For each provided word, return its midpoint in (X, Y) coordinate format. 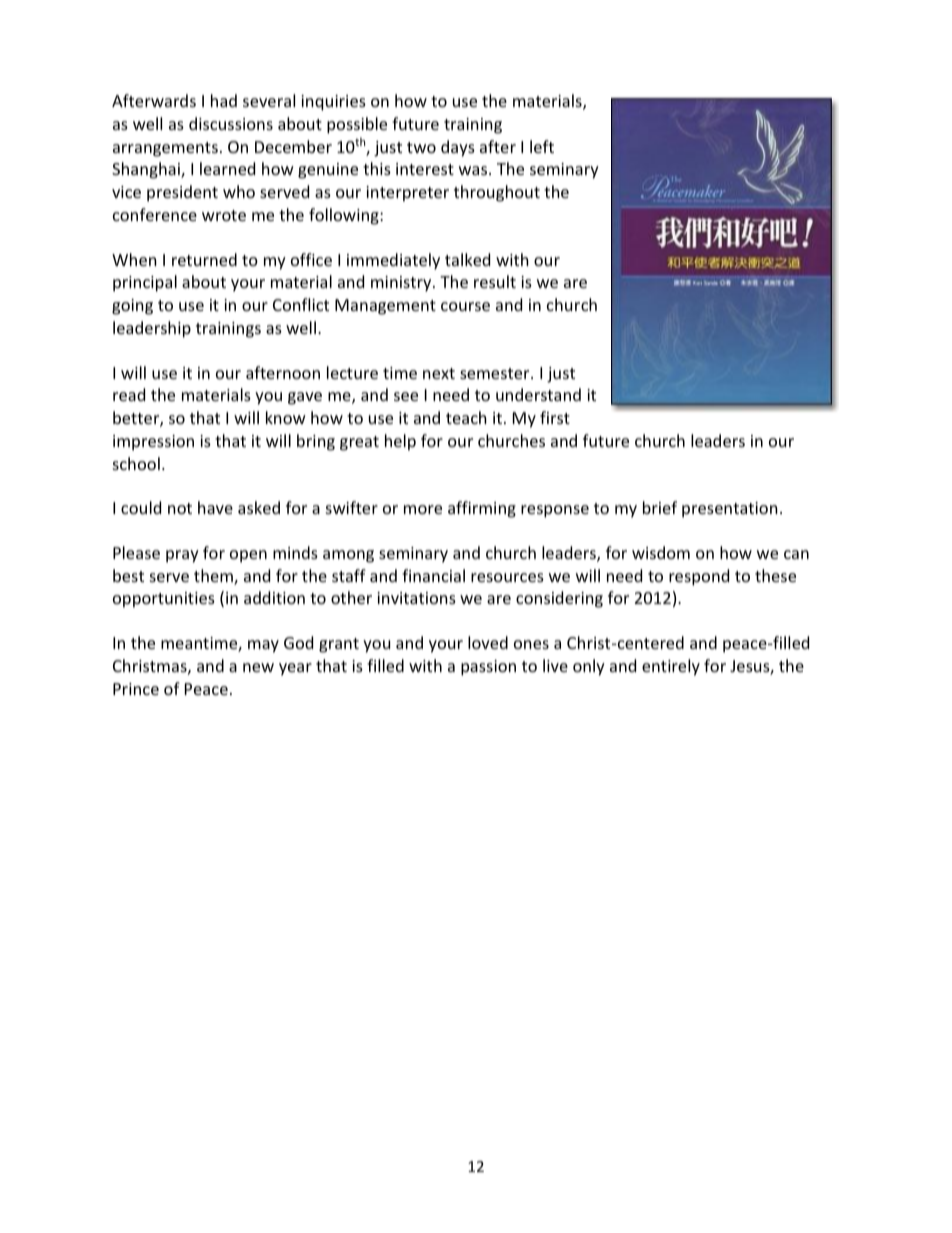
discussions (231, 123)
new (258, 667)
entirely (671, 667)
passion (488, 668)
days (458, 148)
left (542, 146)
